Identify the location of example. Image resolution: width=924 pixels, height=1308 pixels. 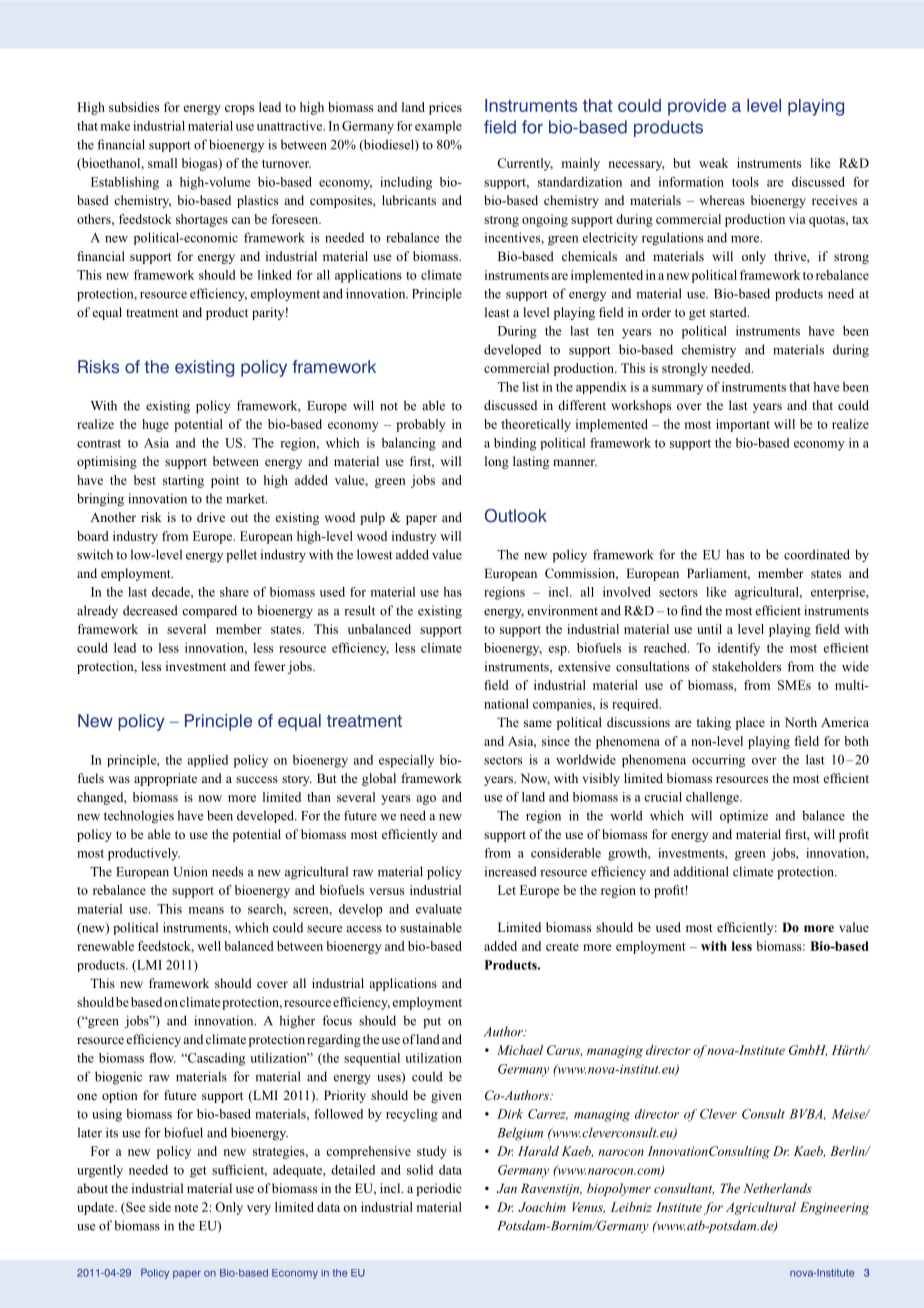
(438, 127).
